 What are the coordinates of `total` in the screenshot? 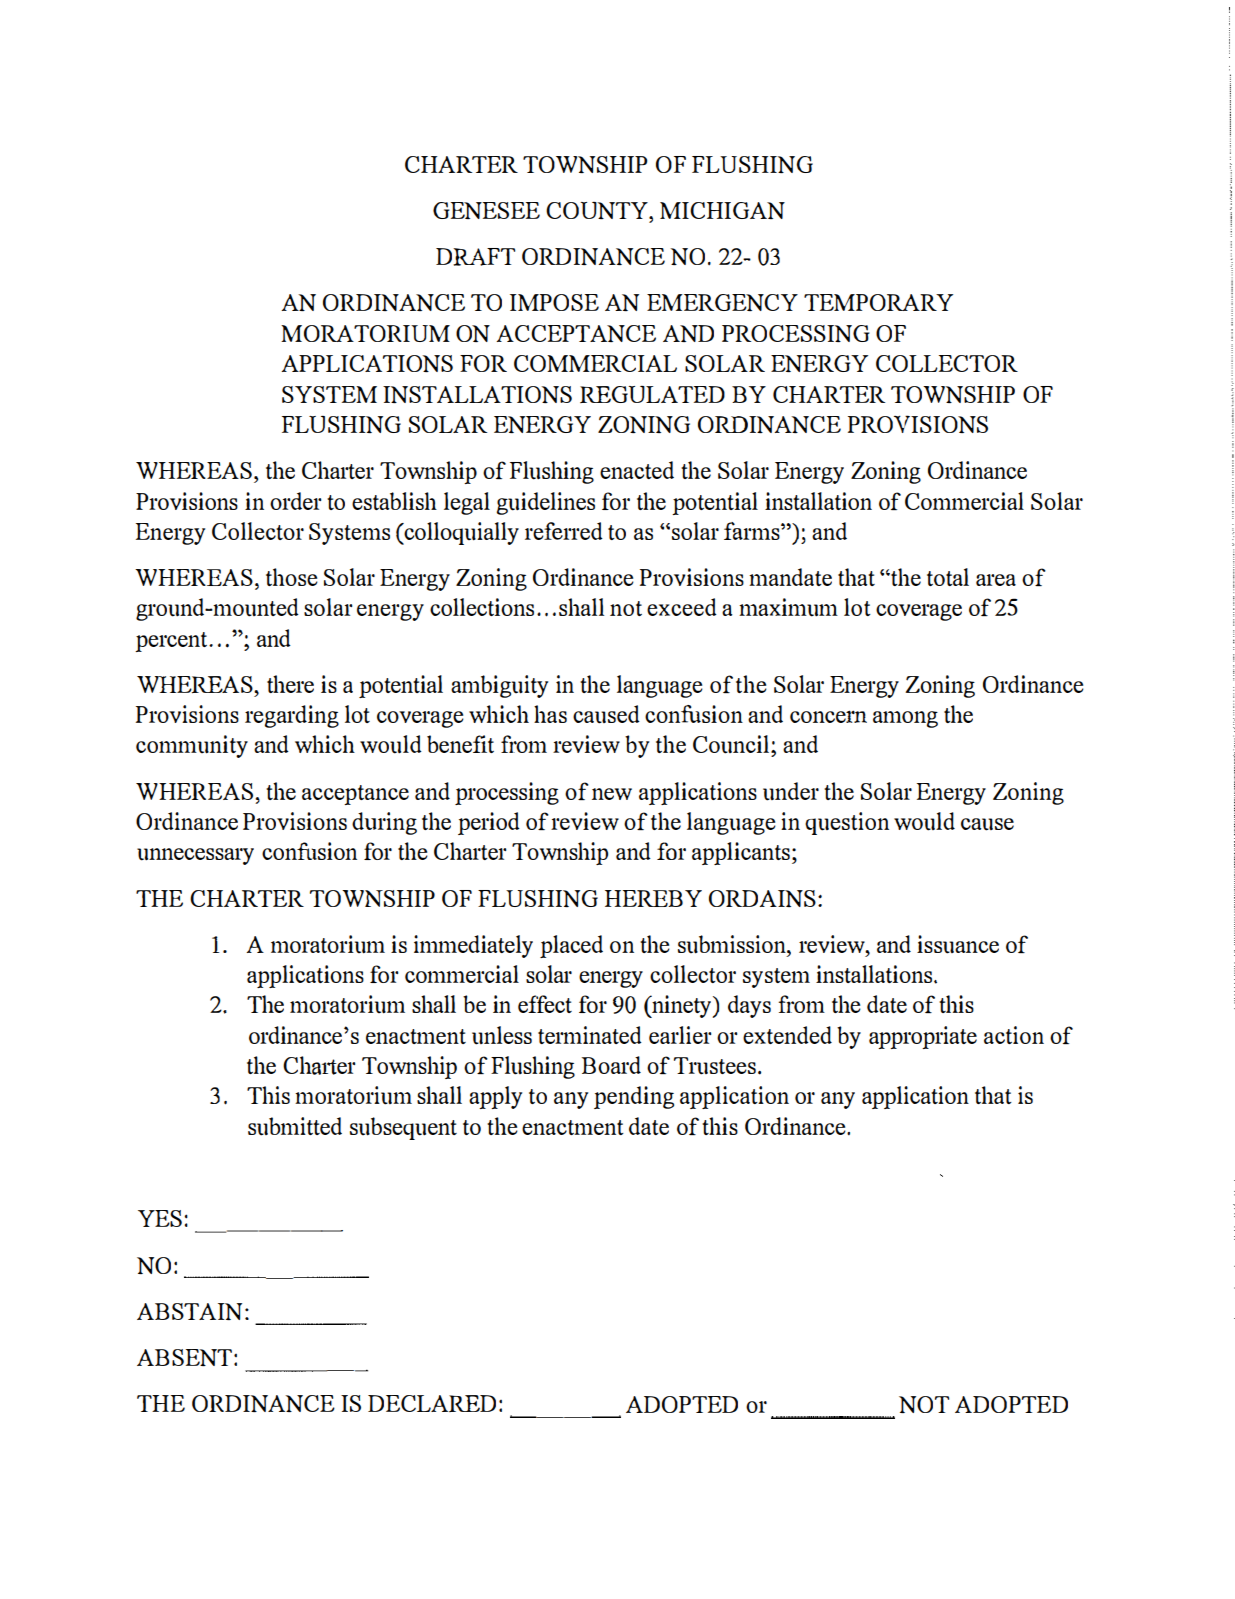 It's located at (948, 577).
